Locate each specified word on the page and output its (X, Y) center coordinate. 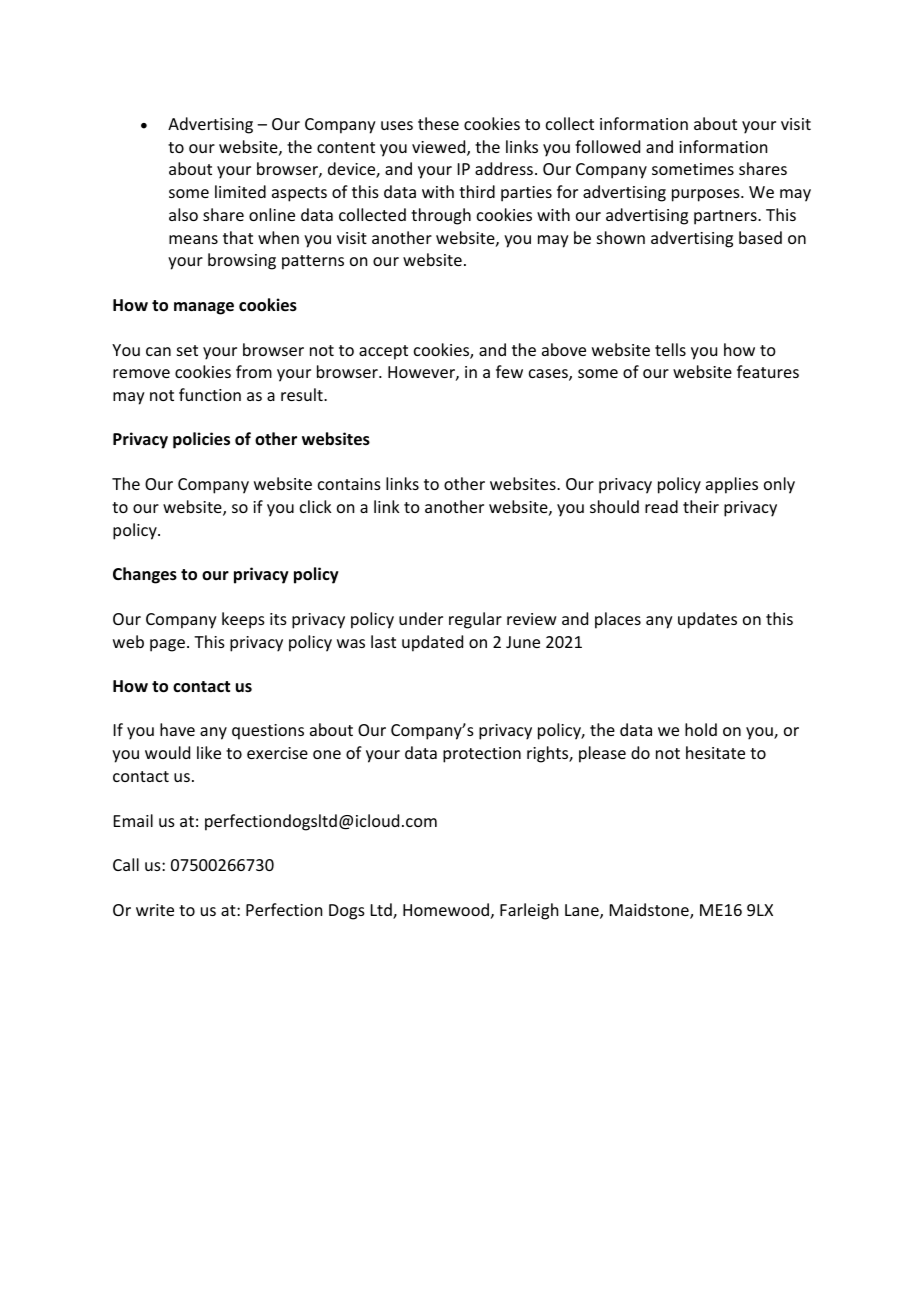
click (316, 506)
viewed (440, 148)
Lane (583, 911)
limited (240, 191)
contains (349, 484)
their (701, 506)
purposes (707, 195)
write (155, 910)
